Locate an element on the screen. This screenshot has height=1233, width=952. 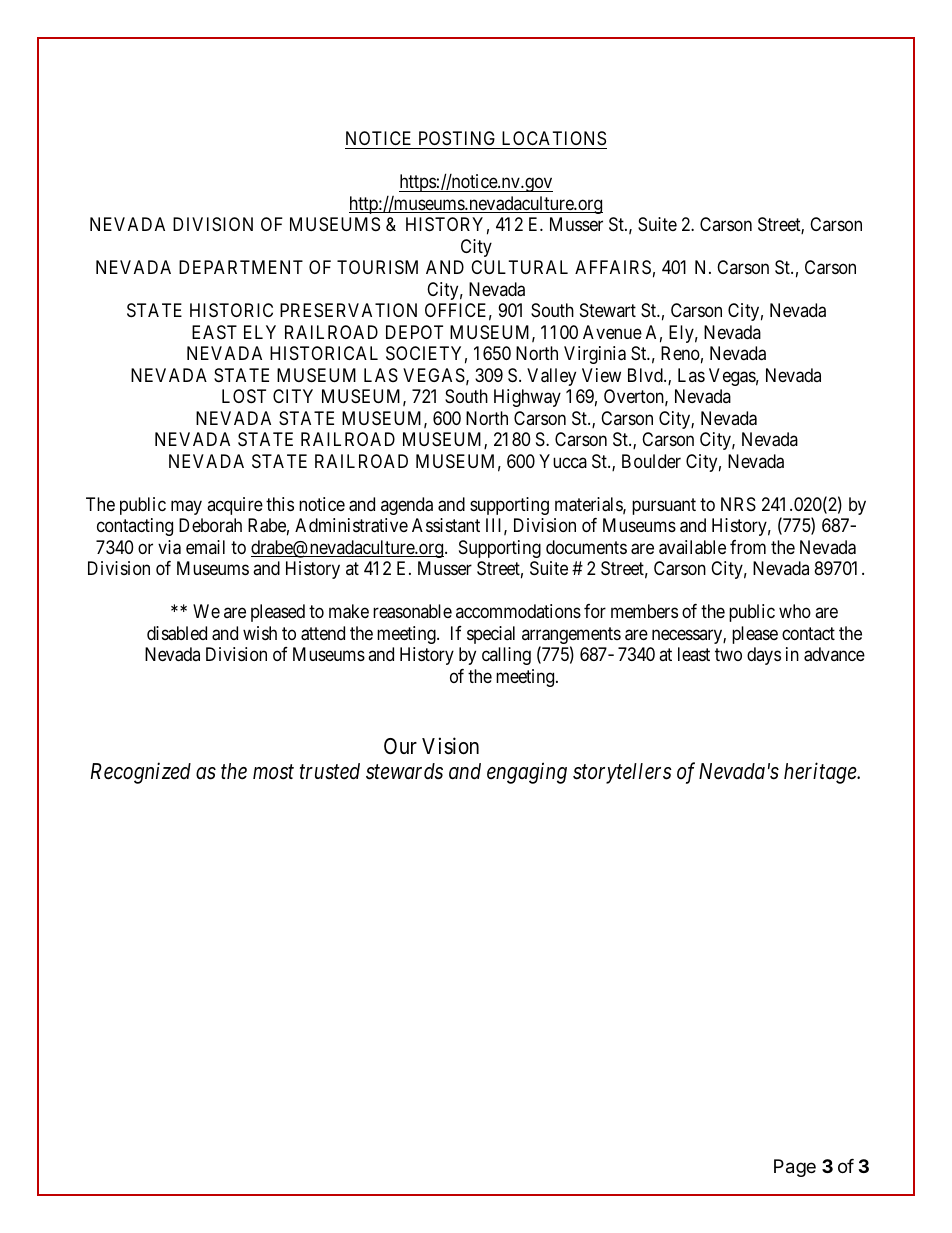
most is located at coordinates (273, 772).
